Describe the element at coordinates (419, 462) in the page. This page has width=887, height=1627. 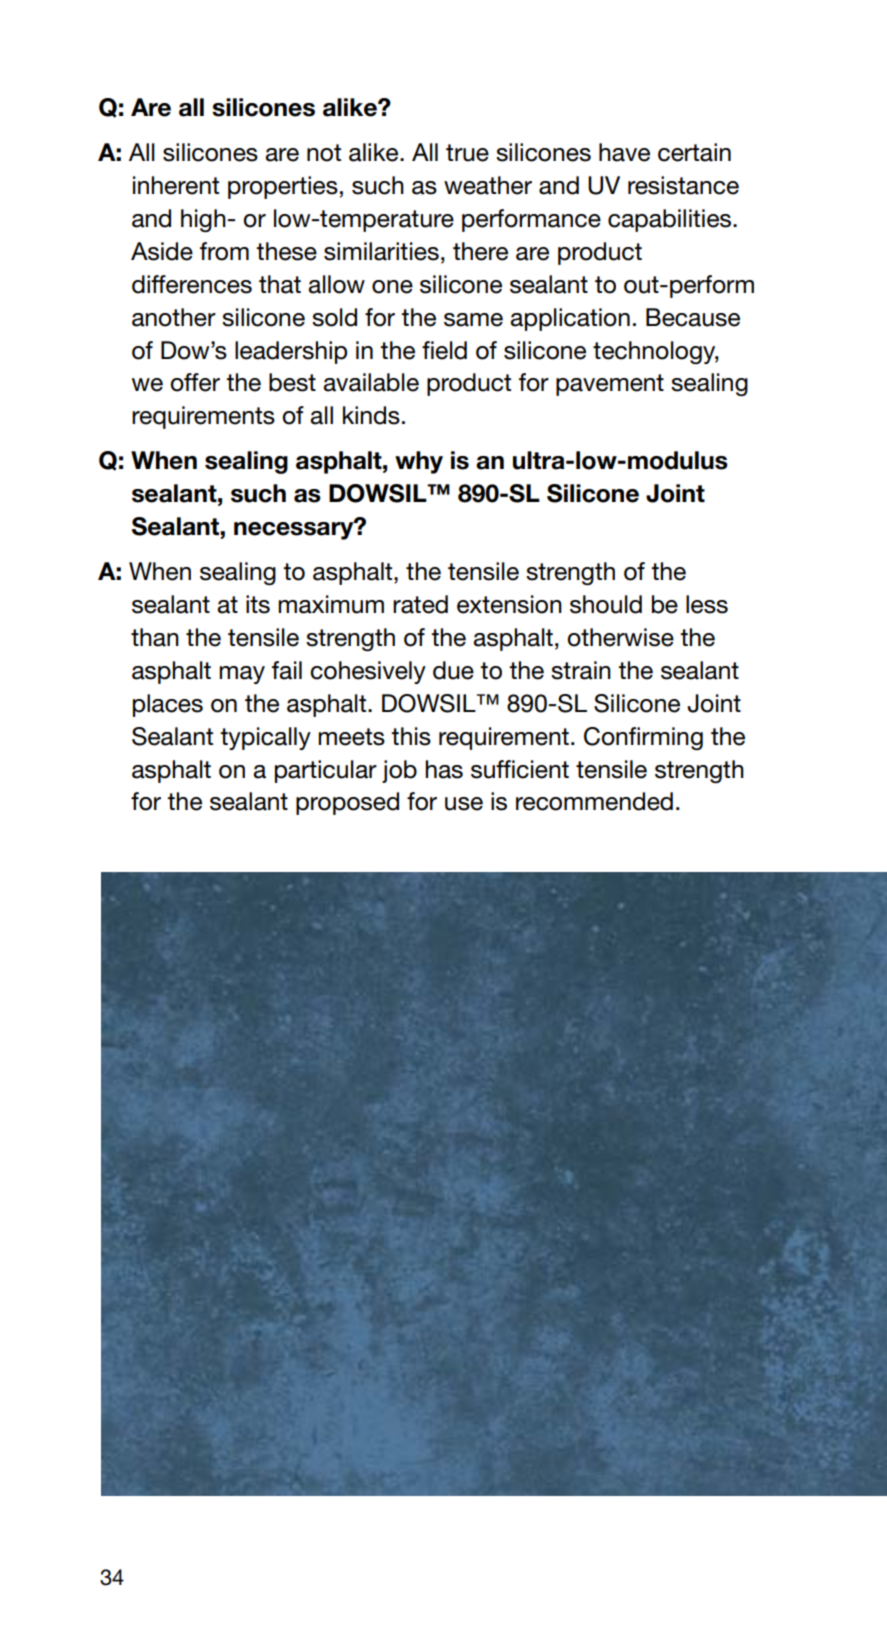
I see `why` at that location.
